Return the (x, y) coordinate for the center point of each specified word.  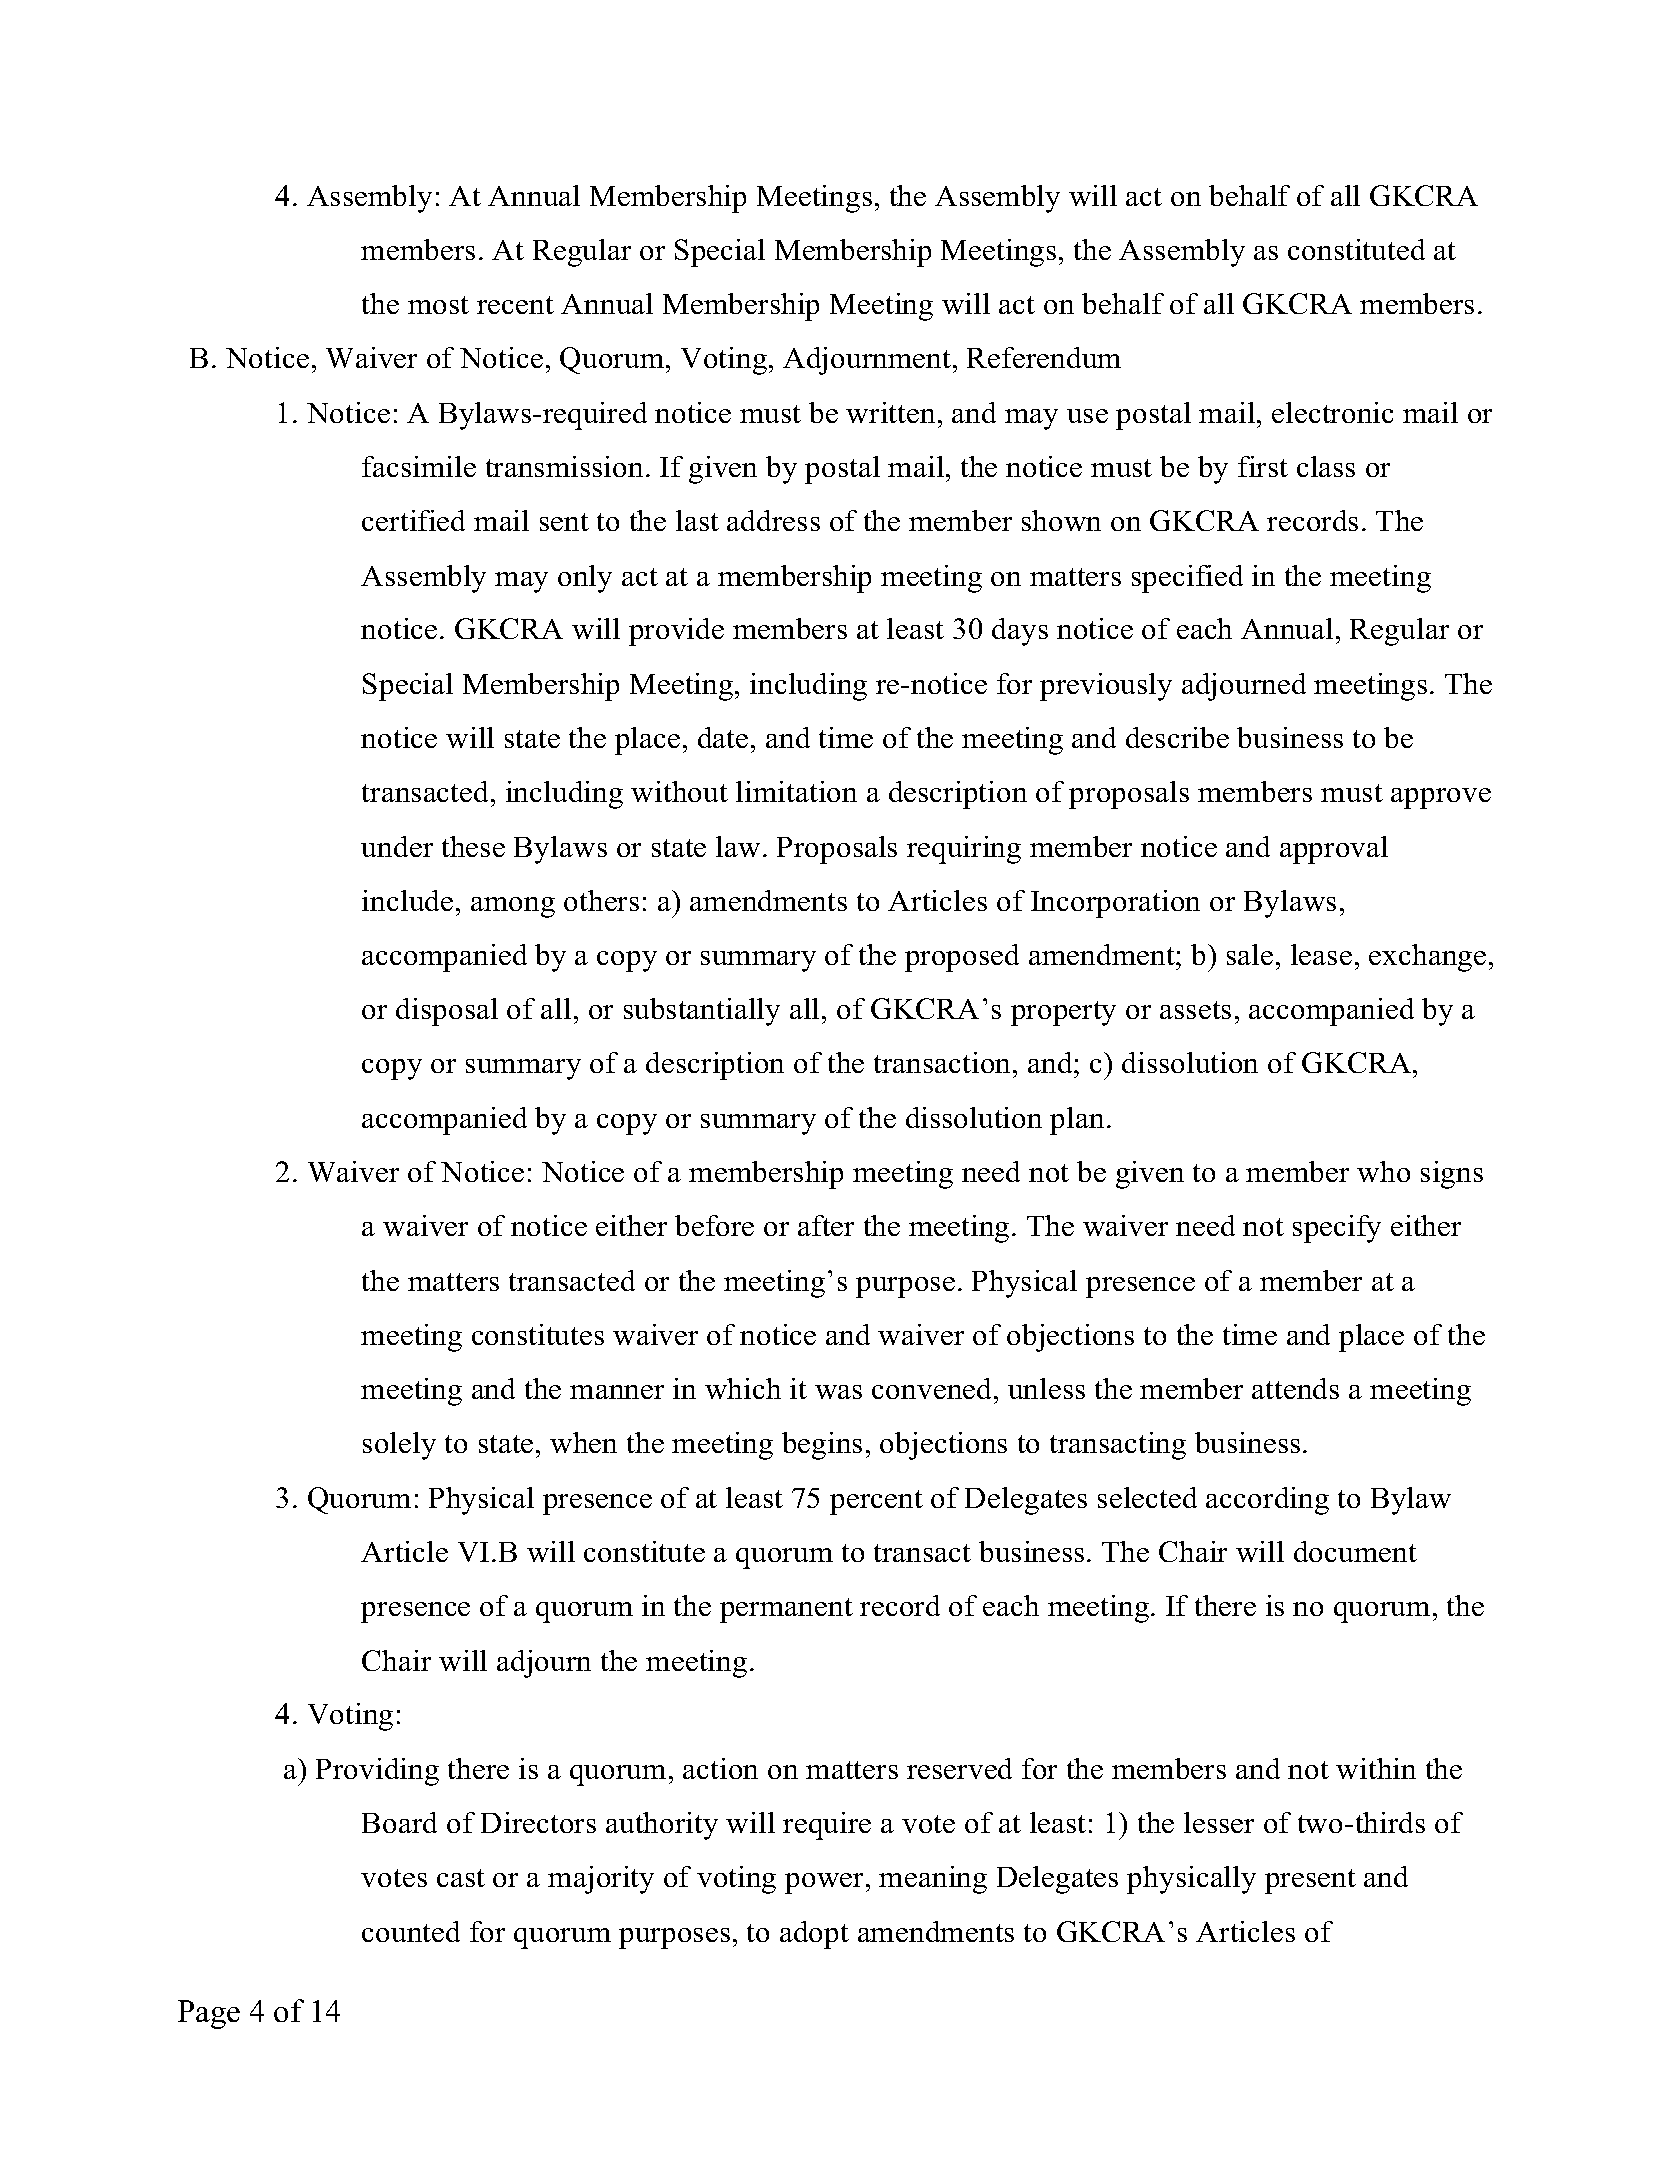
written (890, 412)
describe (1177, 737)
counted (411, 1931)
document (1355, 1551)
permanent (786, 1610)
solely (399, 1446)
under (397, 846)
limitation (796, 791)
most (438, 305)
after (826, 1225)
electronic (1332, 412)
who (1383, 1171)
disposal (447, 1012)
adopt (814, 1935)
